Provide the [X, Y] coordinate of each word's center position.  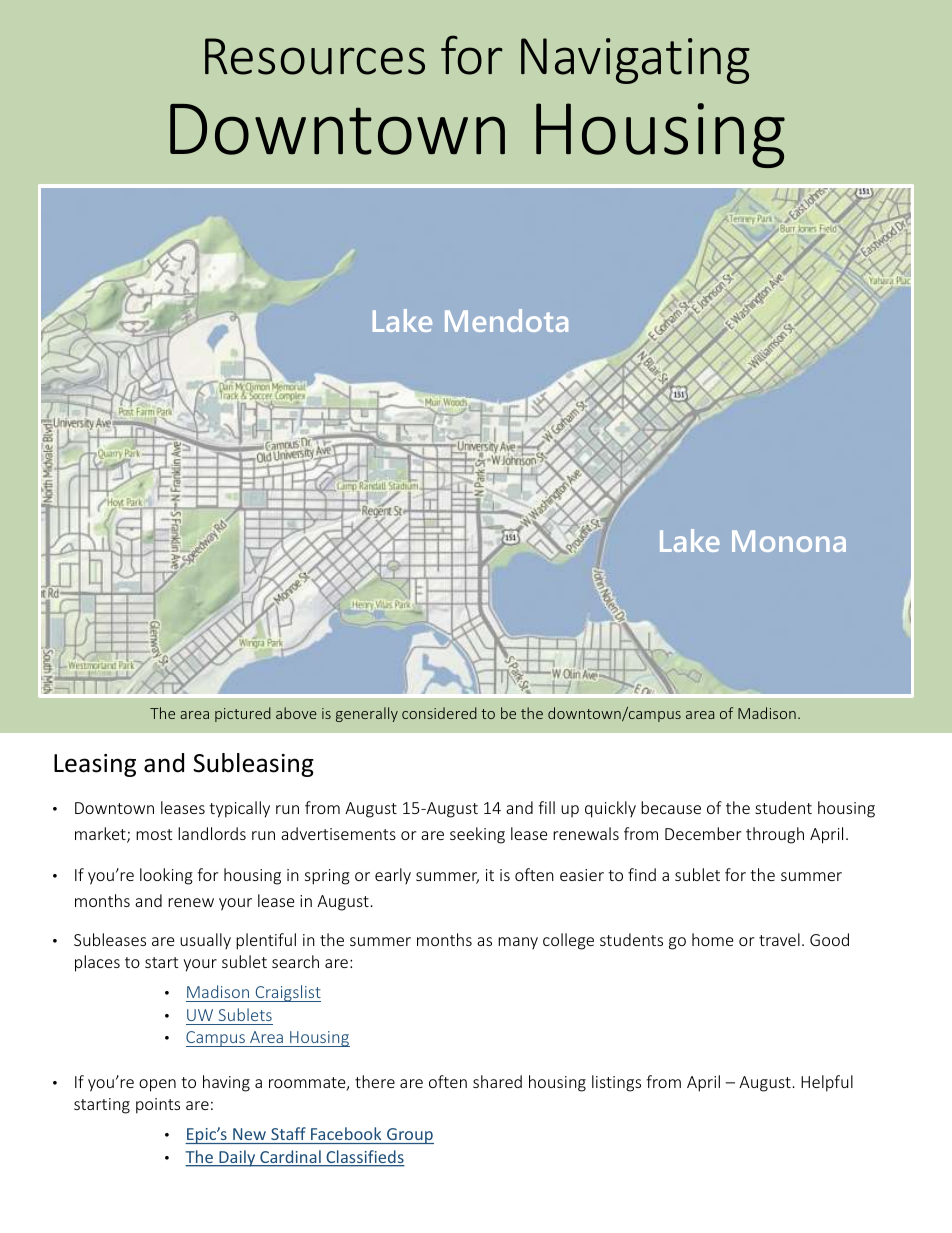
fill [546, 807]
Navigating [635, 61]
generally [367, 714]
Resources [315, 56]
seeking [477, 835]
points [158, 1106]
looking [166, 876]
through [775, 835]
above [296, 713]
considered [439, 713]
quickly [610, 809]
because [671, 807]
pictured [243, 714]
